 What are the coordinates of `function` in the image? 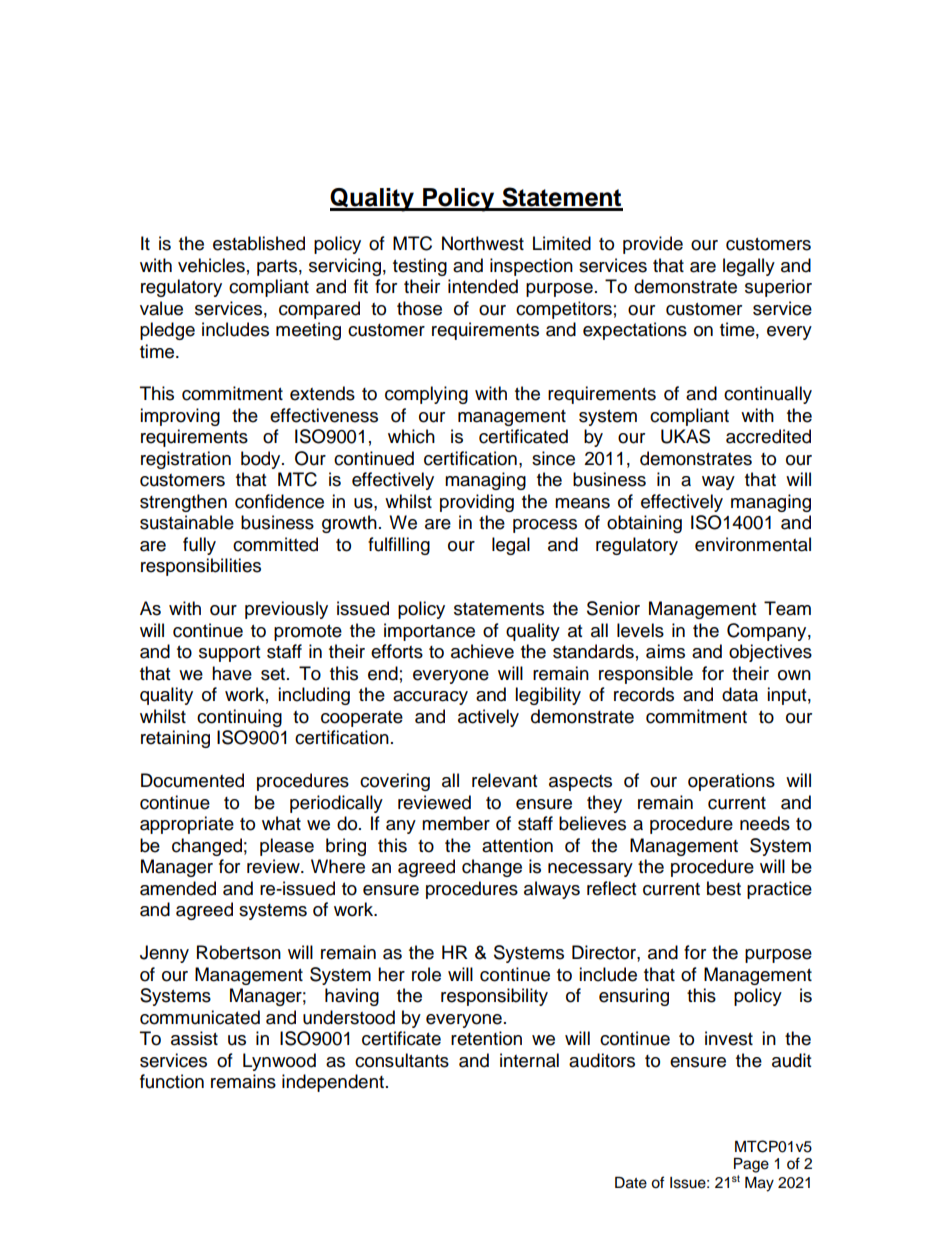 It's located at (172, 1081).
